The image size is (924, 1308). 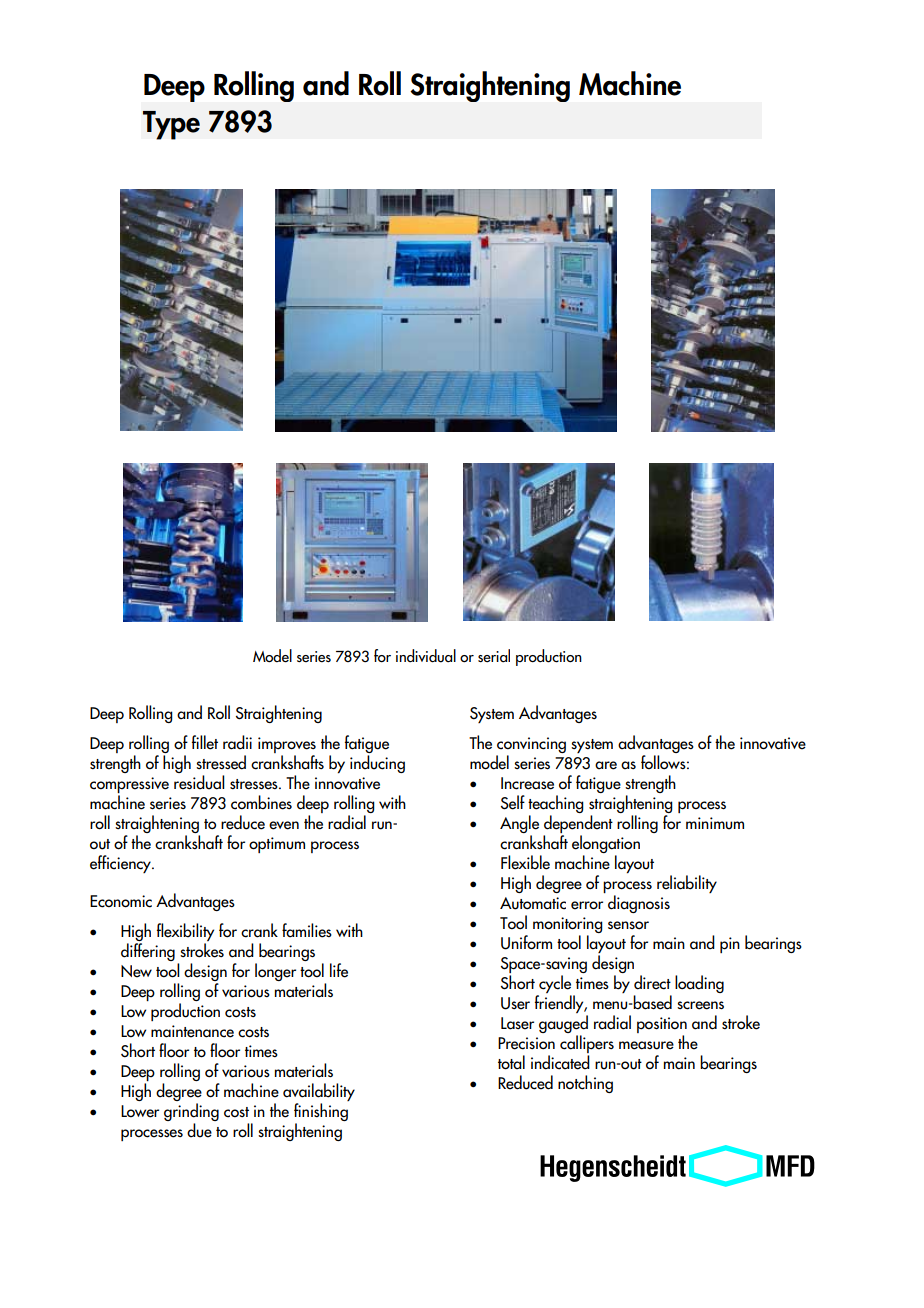 I want to click on grinding, so click(x=191, y=1112).
